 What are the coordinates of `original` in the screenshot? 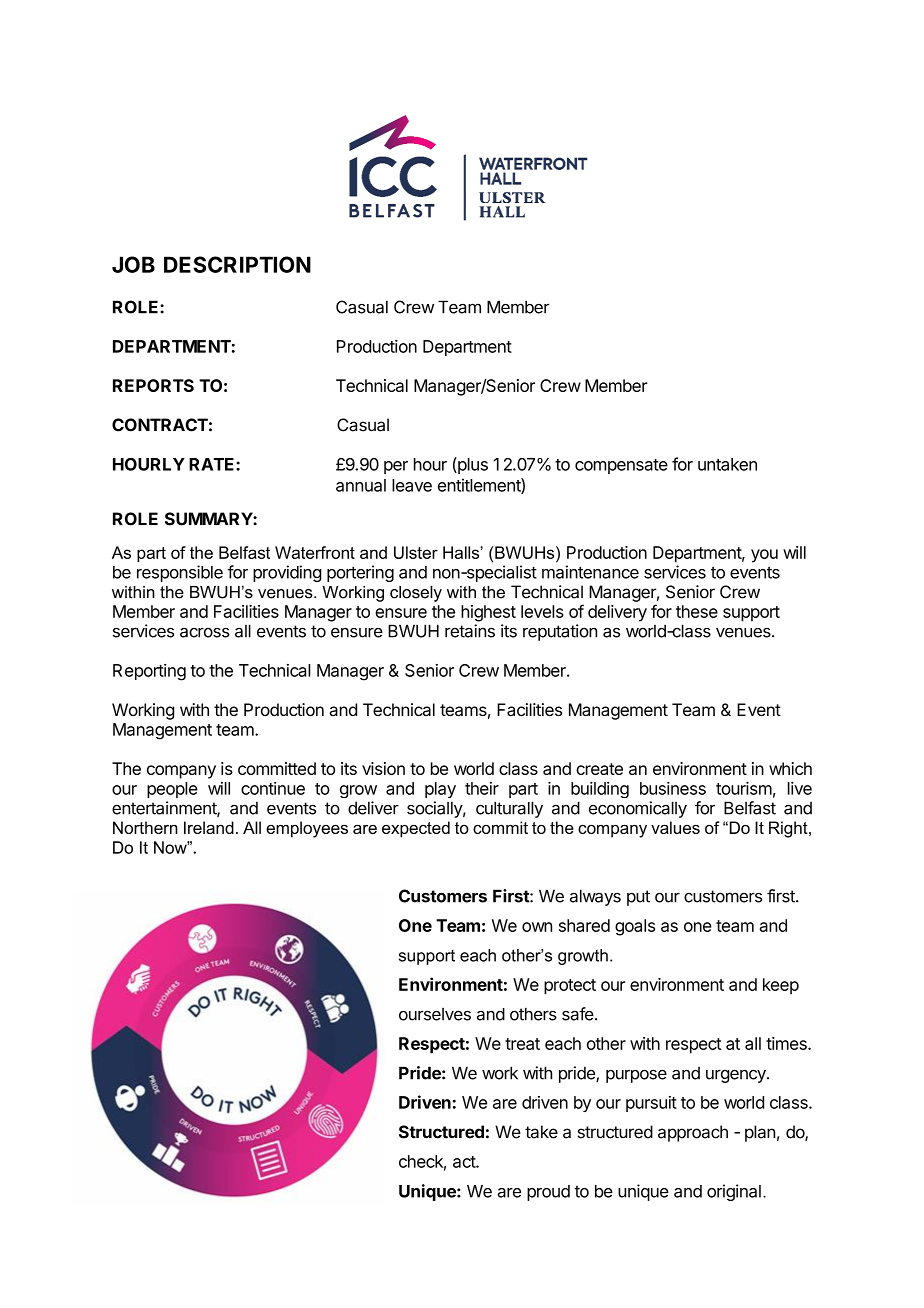 It's located at (734, 1192).
